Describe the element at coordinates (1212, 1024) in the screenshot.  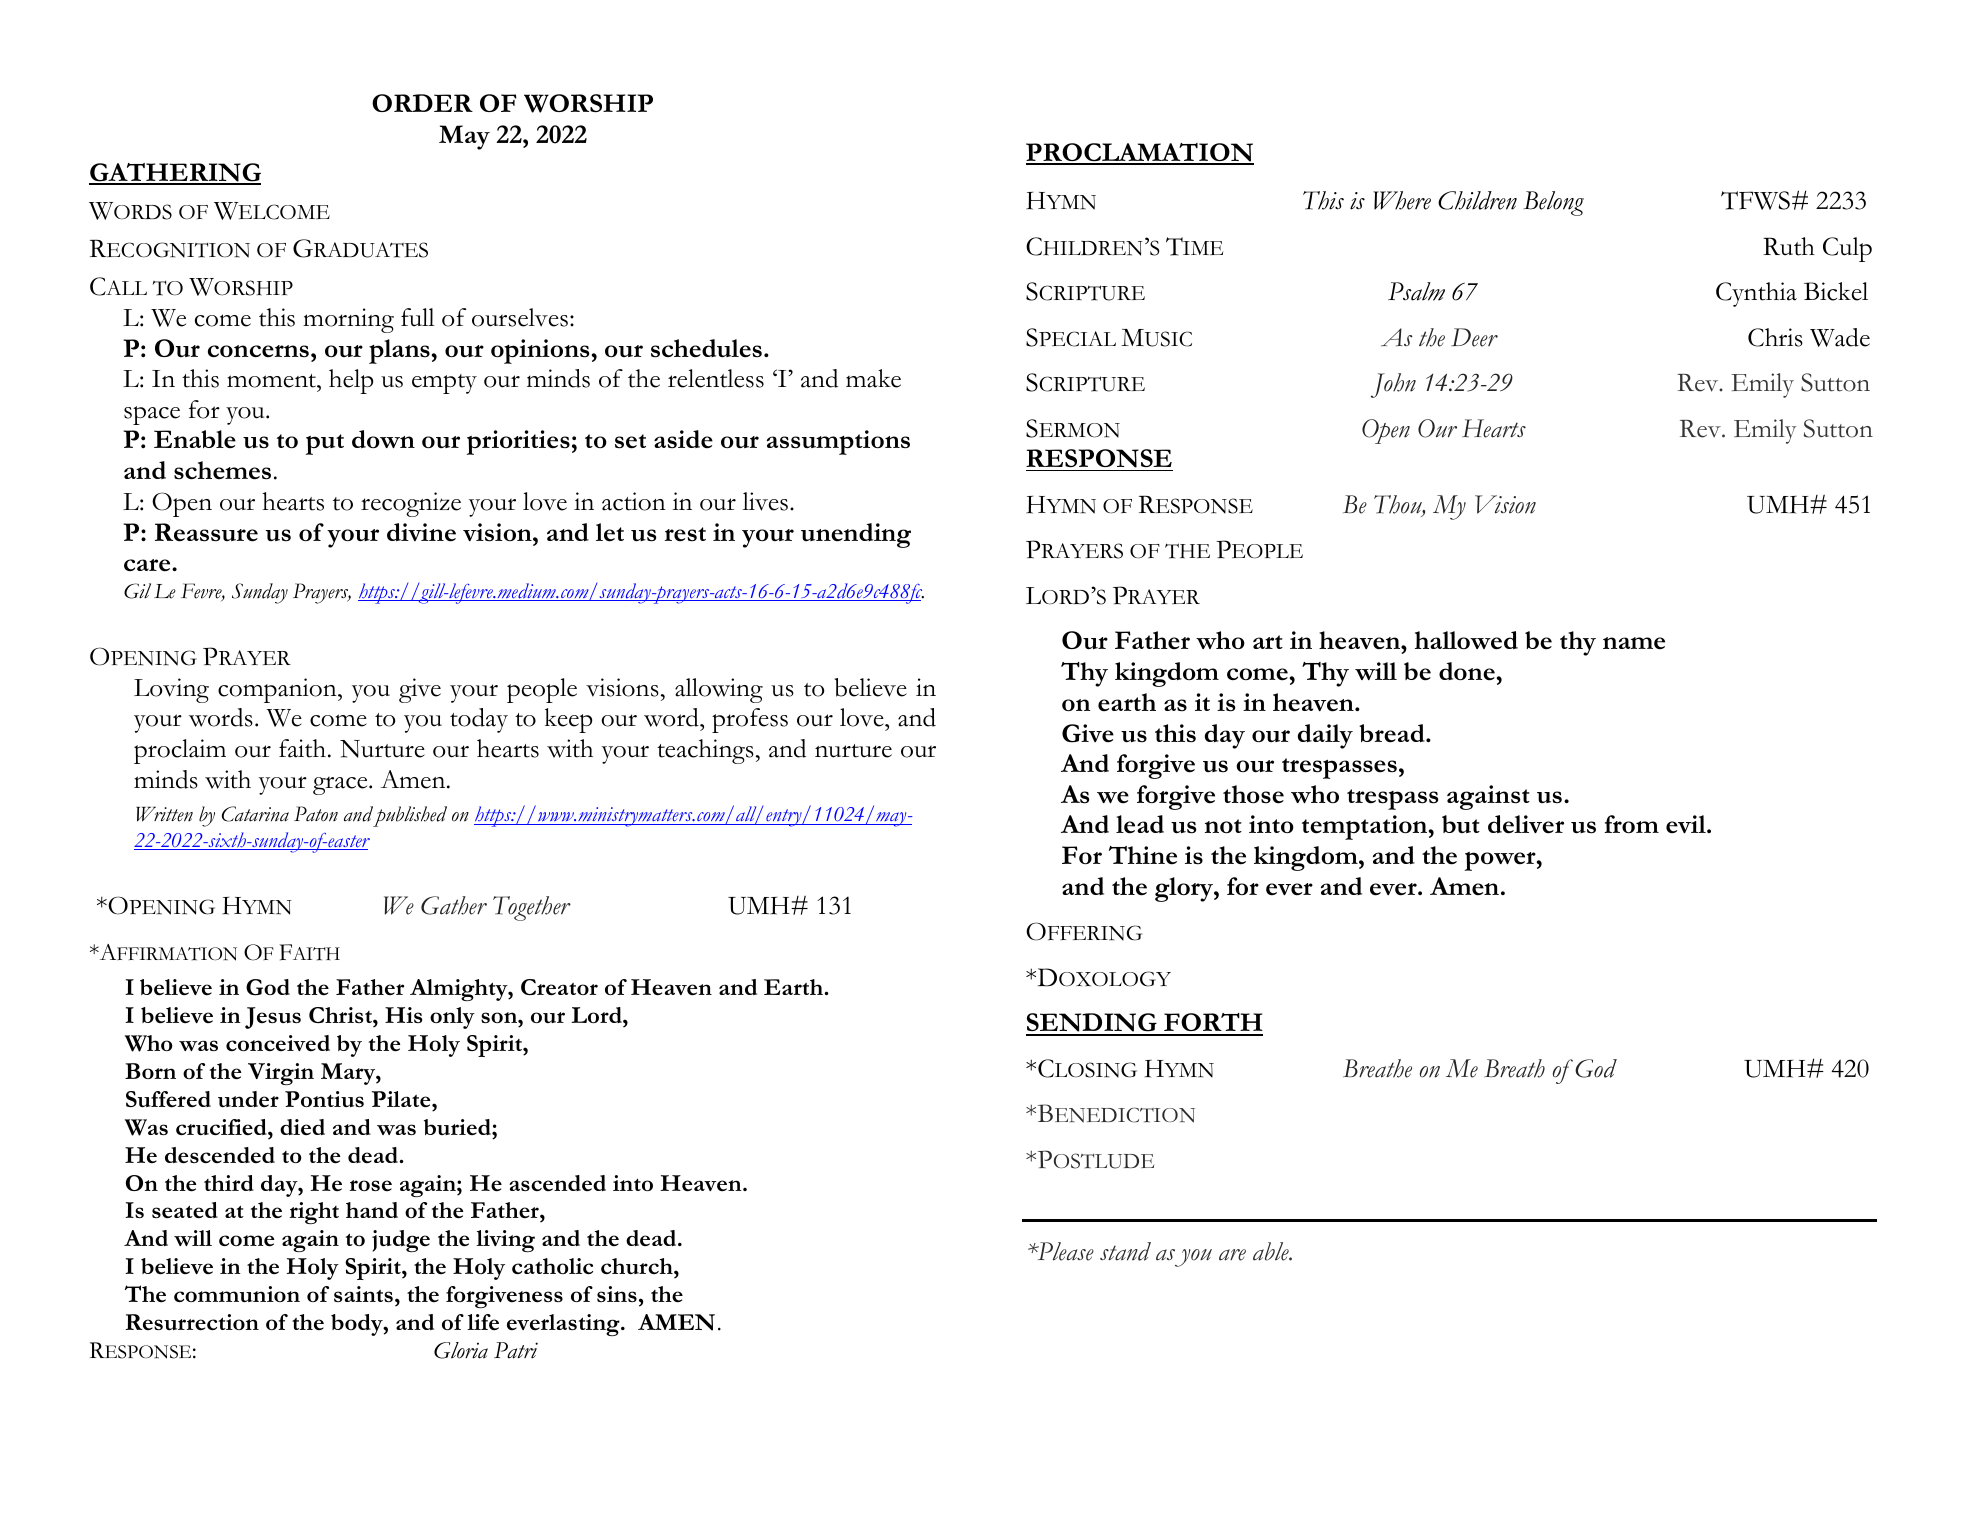
I see `FORTH` at that location.
